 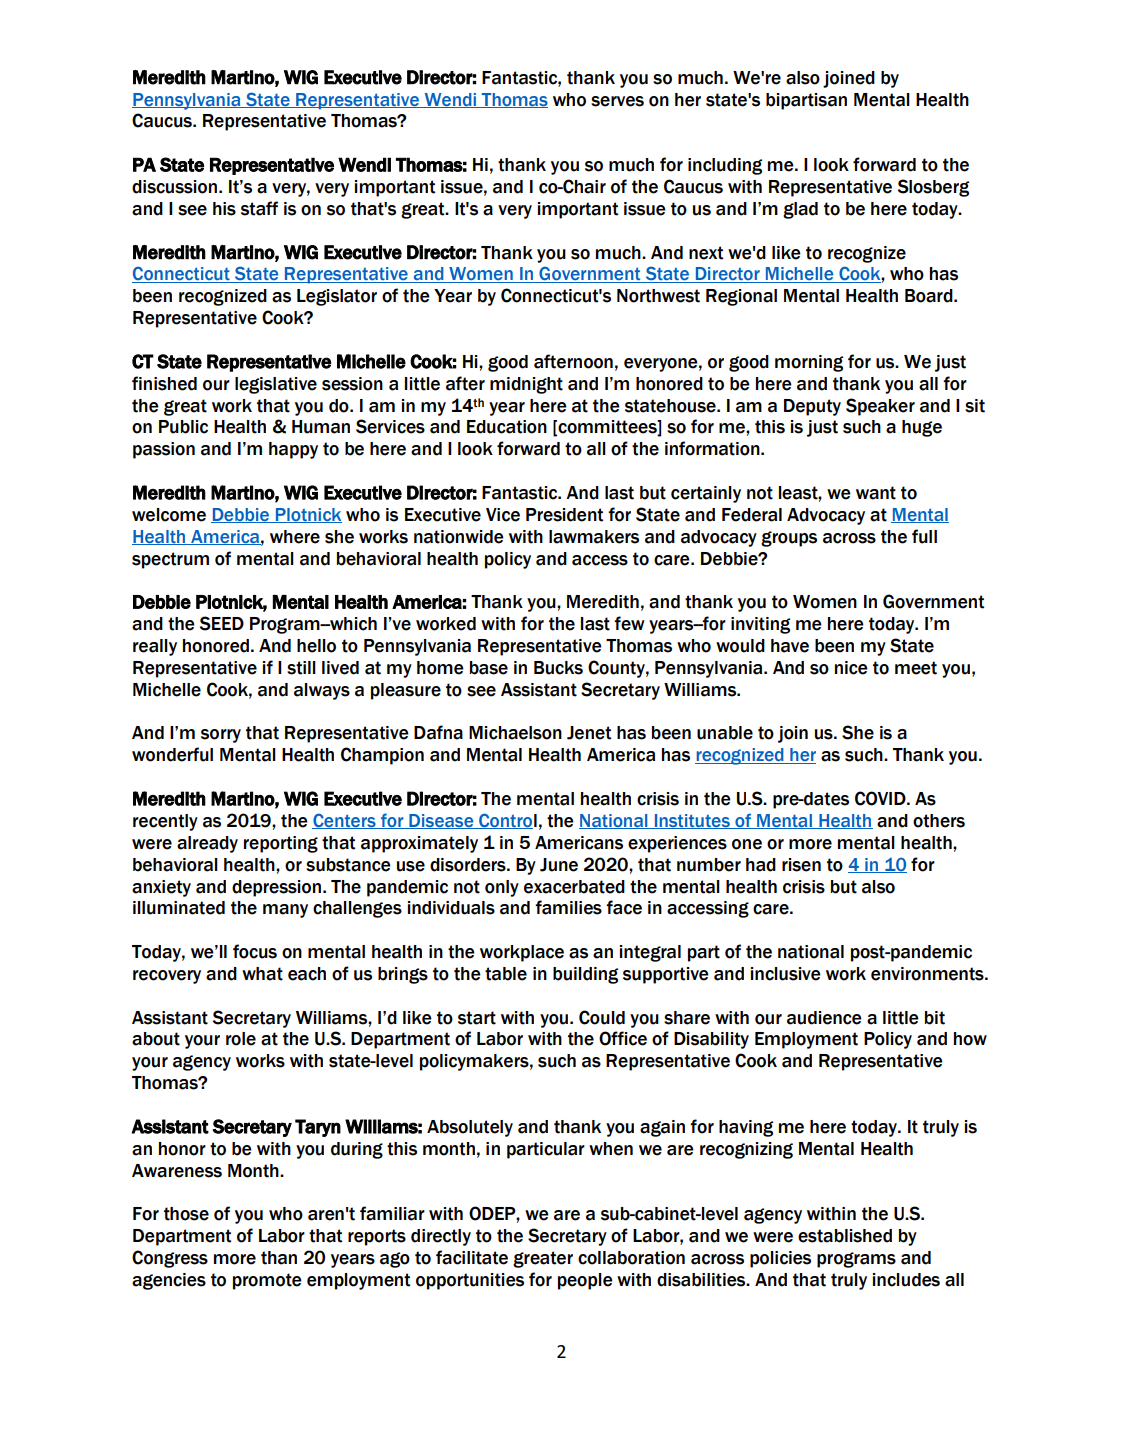 I want to click on Bucks, so click(x=558, y=668).
